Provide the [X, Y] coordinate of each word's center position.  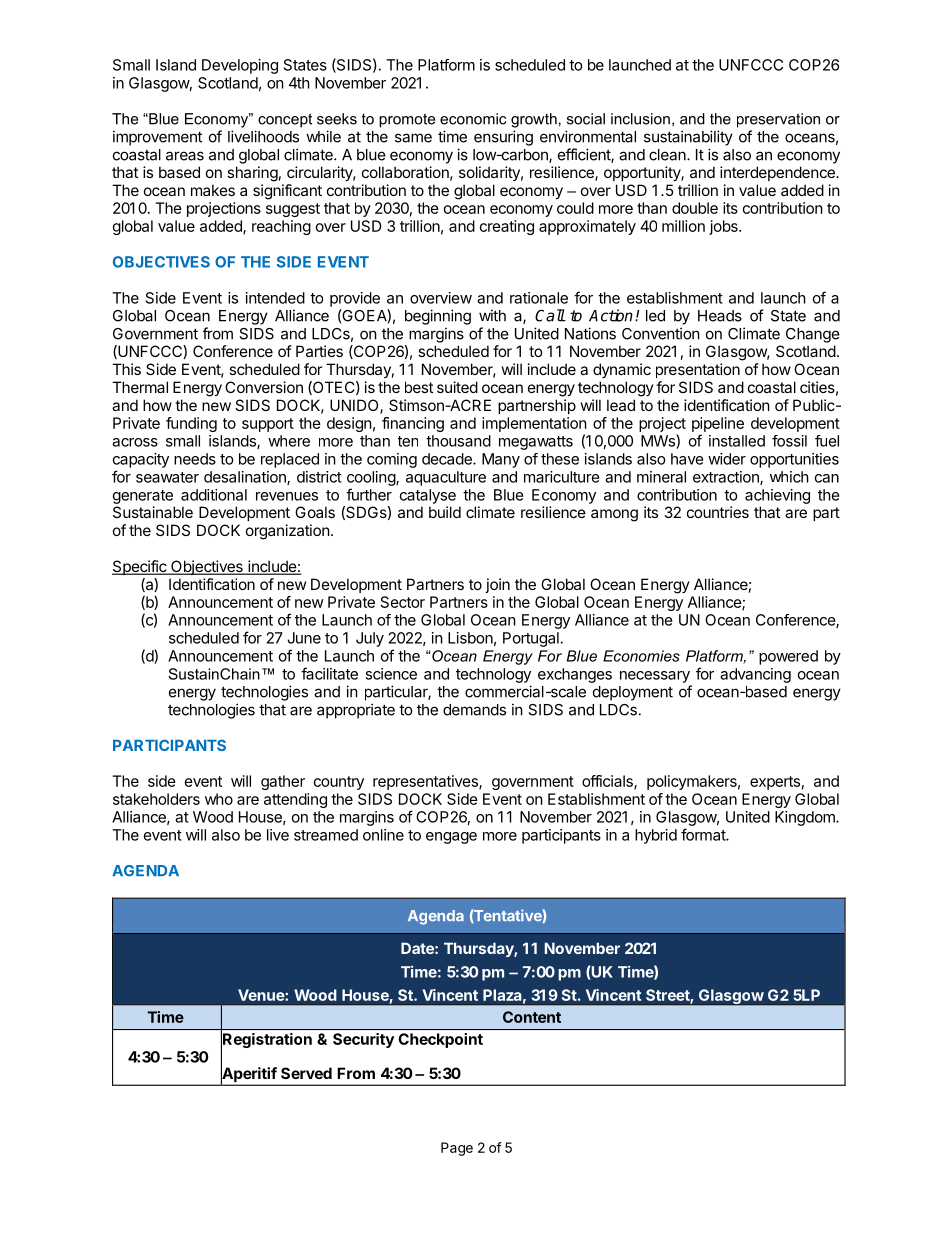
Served [306, 1073]
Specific [140, 567]
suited [457, 387]
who [219, 799]
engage [451, 838]
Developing [240, 66]
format [704, 834]
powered [788, 657]
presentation [698, 370]
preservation [778, 120]
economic [473, 119]
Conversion [264, 387]
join [497, 585]
